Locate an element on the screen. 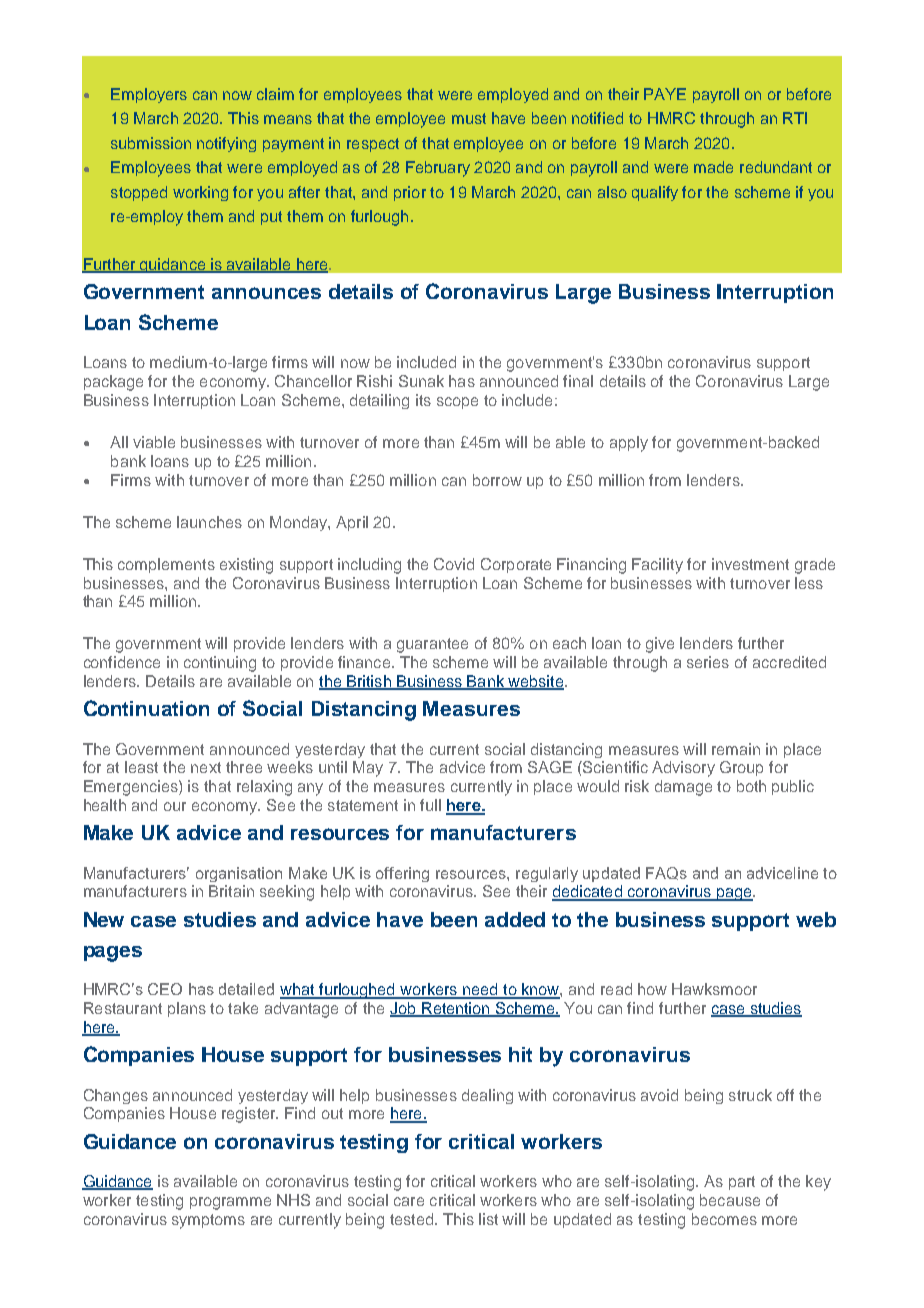 This screenshot has width=924, height=1308. series is located at coordinates (708, 662).
